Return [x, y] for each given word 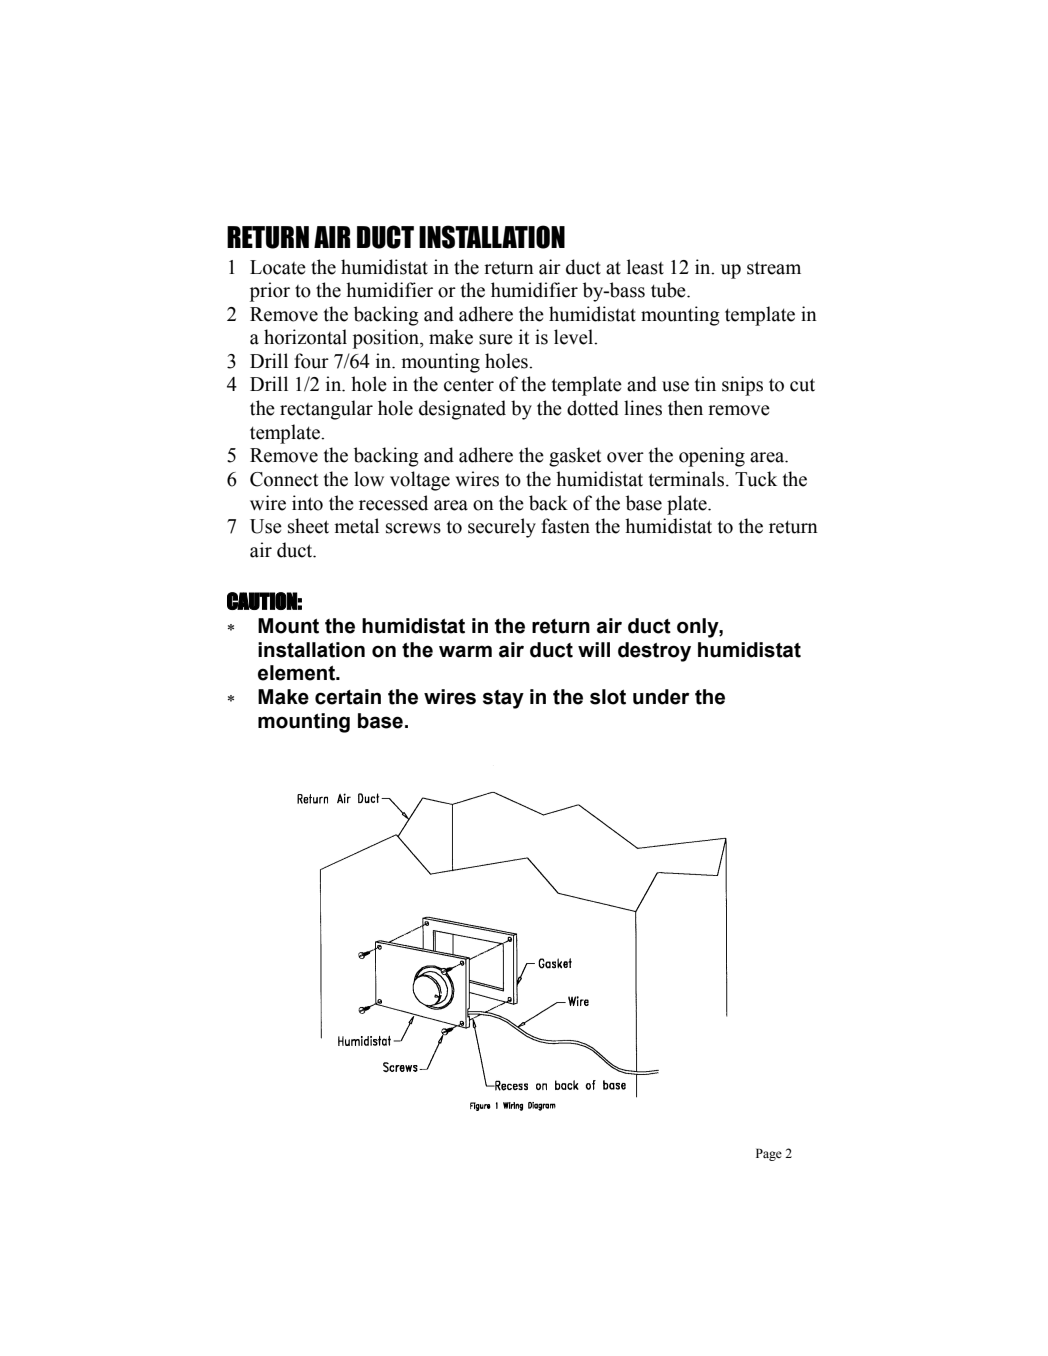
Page [769, 1154]
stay [503, 699]
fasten [565, 526]
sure [496, 339]
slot [608, 697]
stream [774, 268]
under [661, 697]
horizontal [305, 337]
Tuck [756, 479]
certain [348, 697]
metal [356, 526]
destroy [654, 652]
